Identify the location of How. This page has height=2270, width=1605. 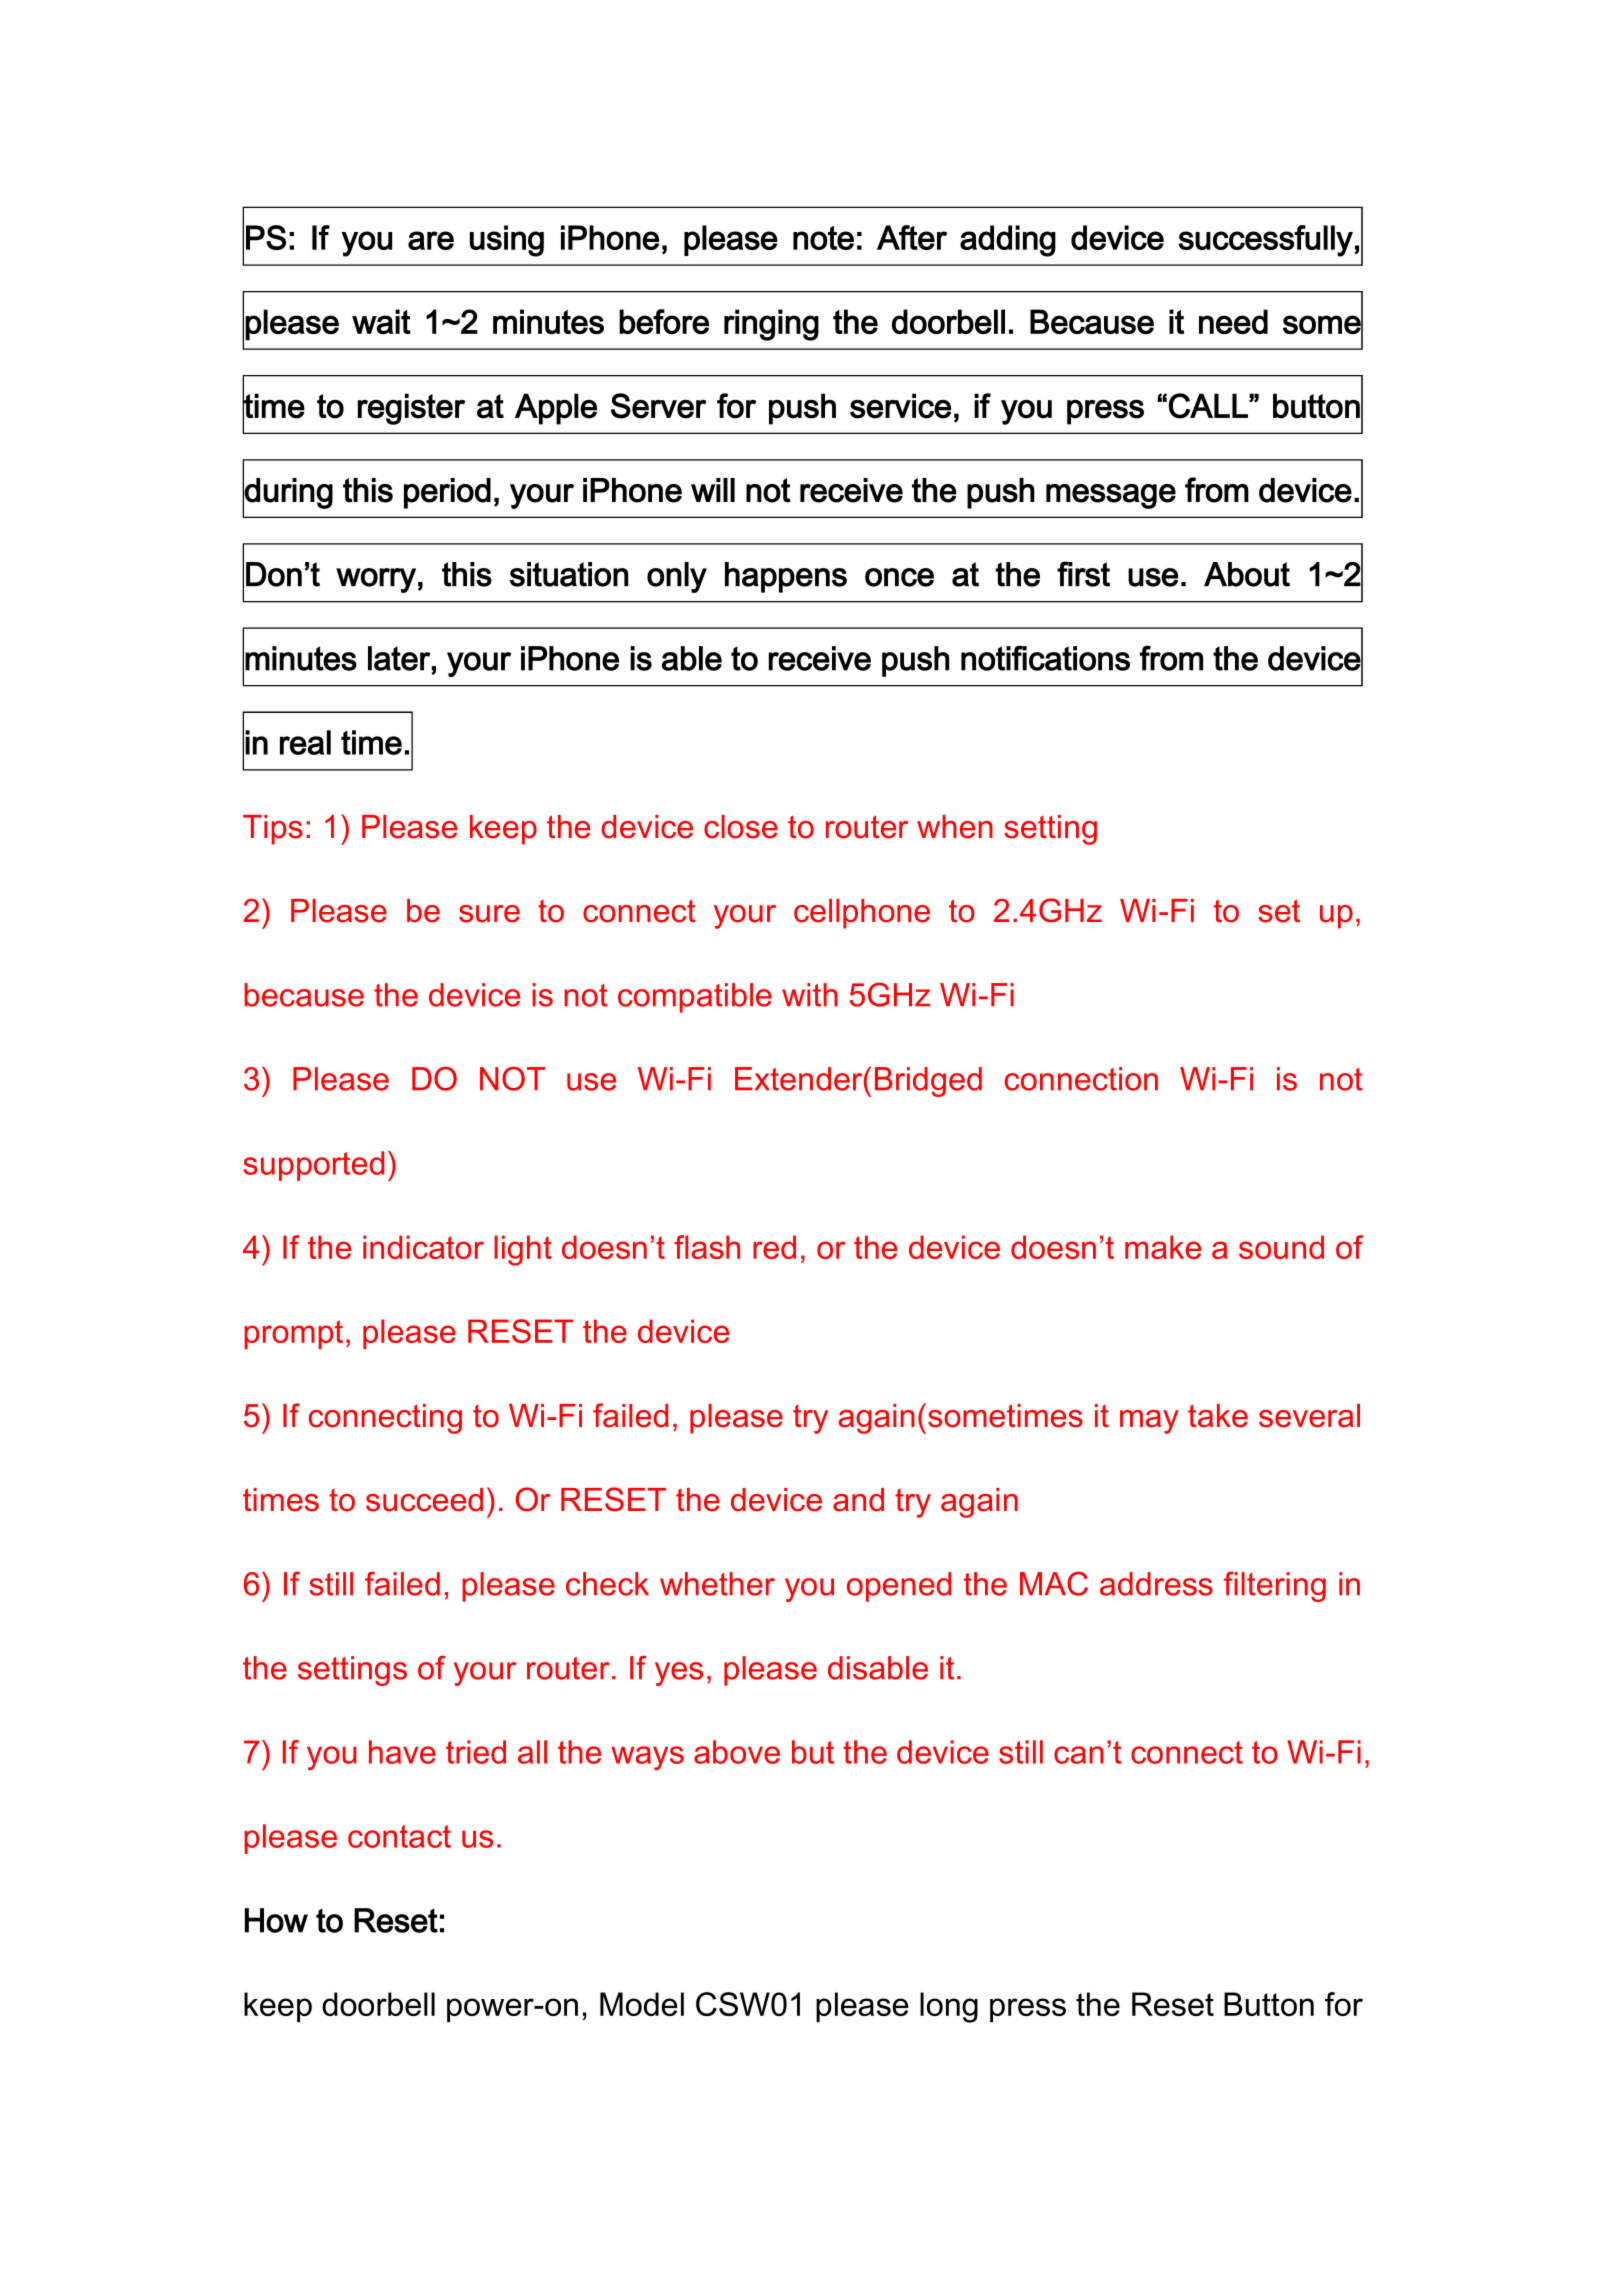
(276, 1920).
